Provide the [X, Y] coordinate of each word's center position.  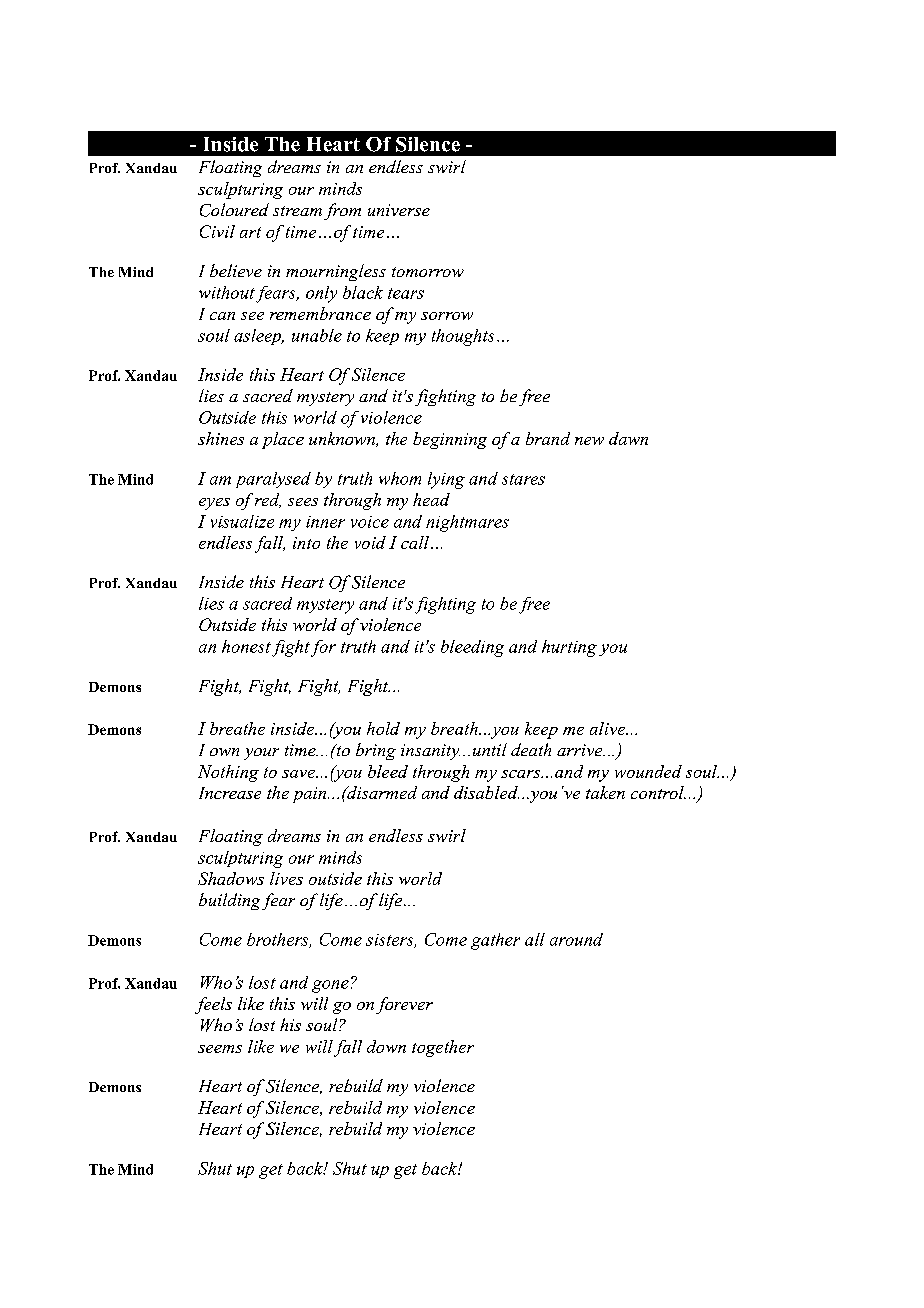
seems [220, 1049]
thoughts [463, 337]
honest [246, 646]
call [415, 542]
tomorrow [428, 272]
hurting [569, 648]
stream [297, 211]
